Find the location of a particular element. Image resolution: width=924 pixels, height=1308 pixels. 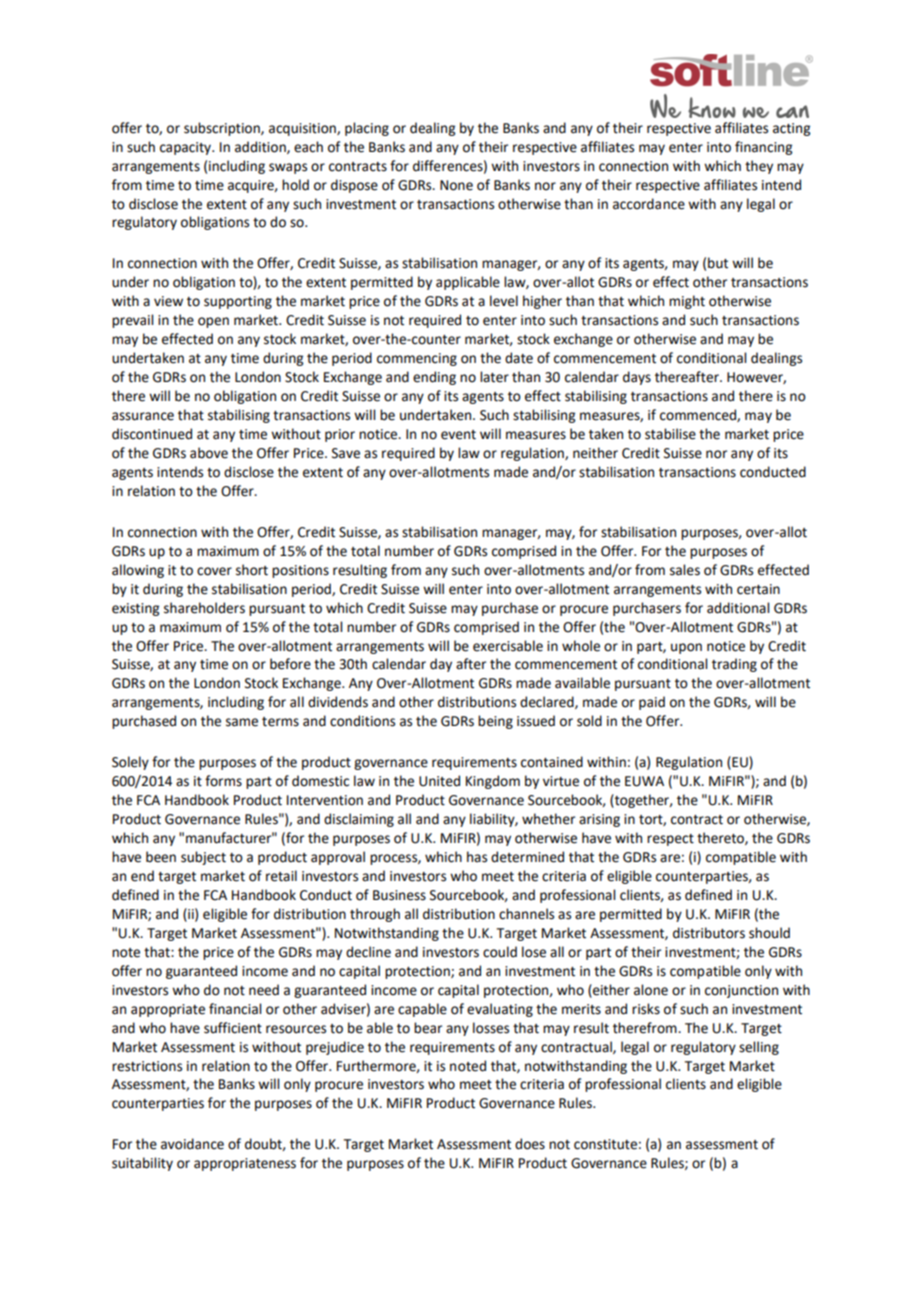

could is located at coordinates (500, 952).
